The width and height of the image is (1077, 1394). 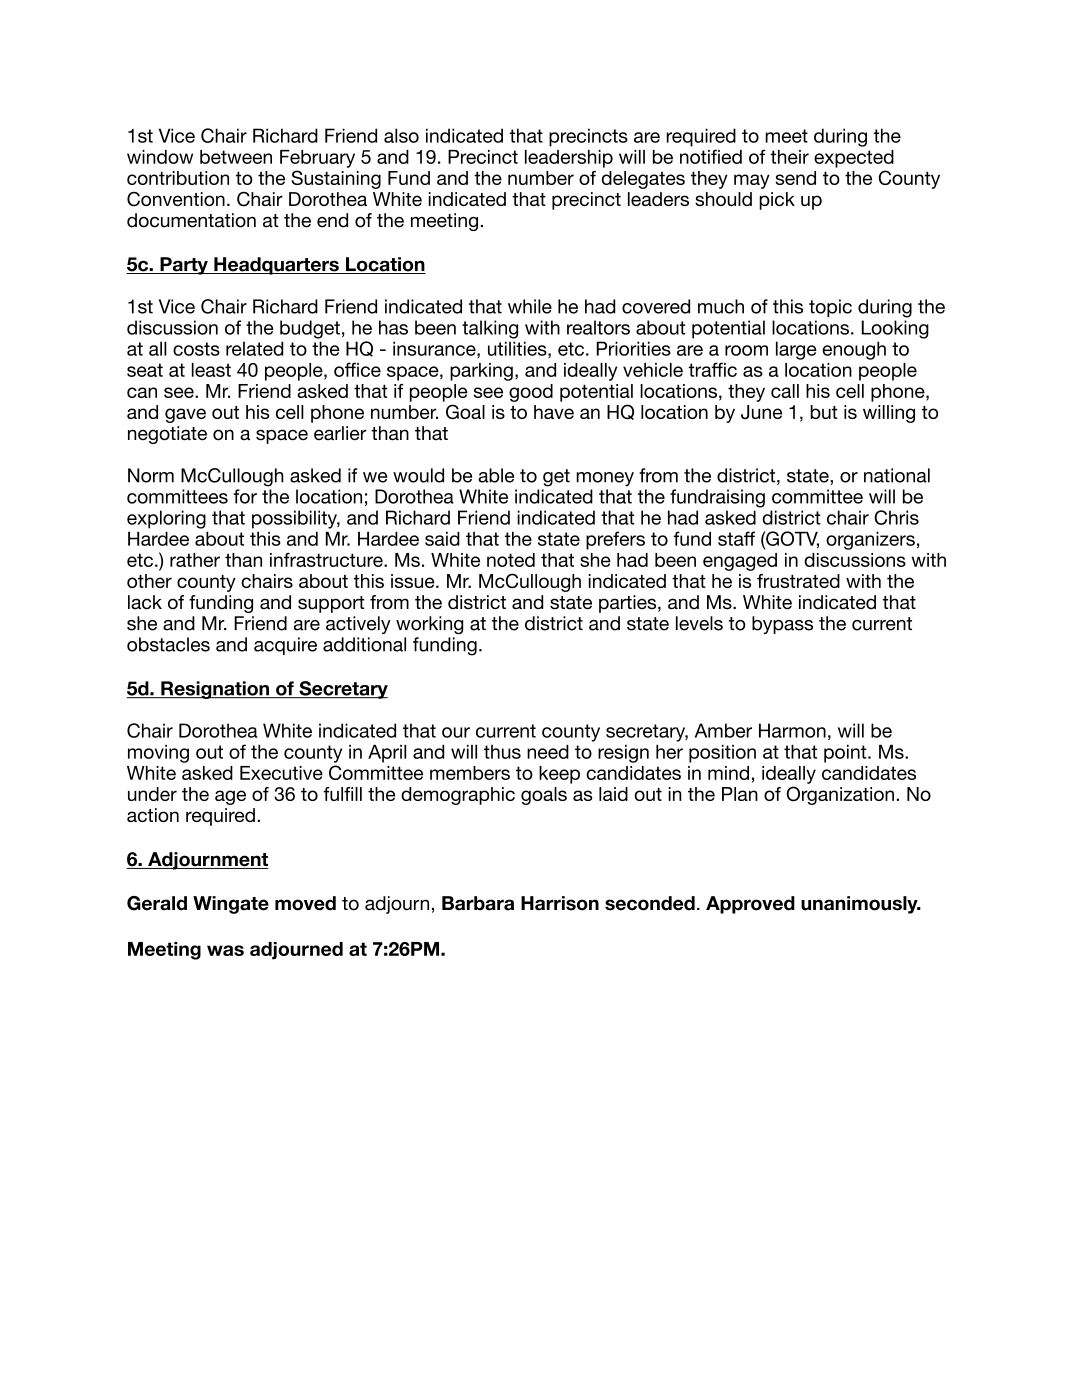 What do you see at coordinates (860, 905) in the image?
I see `unanimously` at bounding box center [860, 905].
